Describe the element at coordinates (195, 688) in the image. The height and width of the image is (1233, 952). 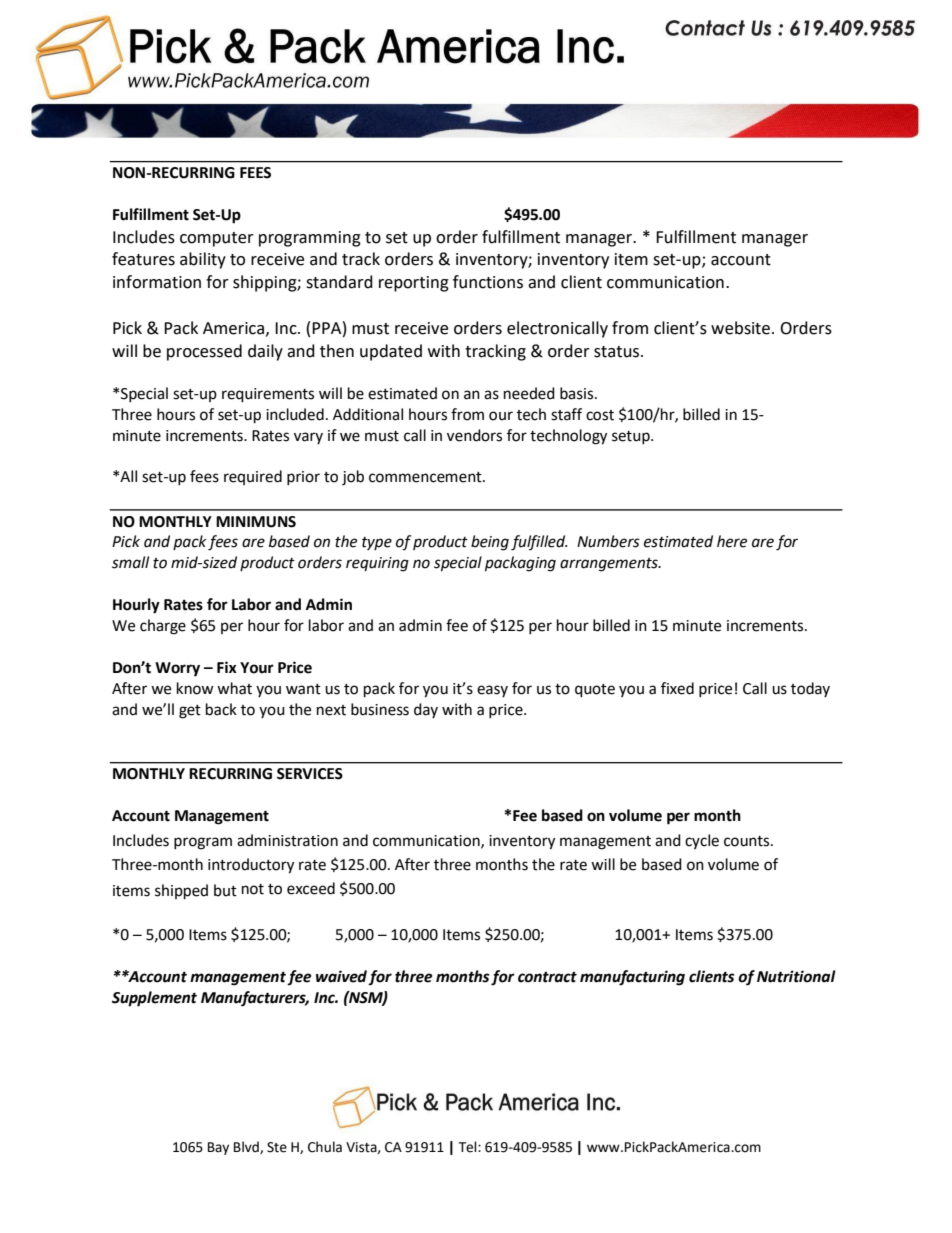
I see `know` at that location.
